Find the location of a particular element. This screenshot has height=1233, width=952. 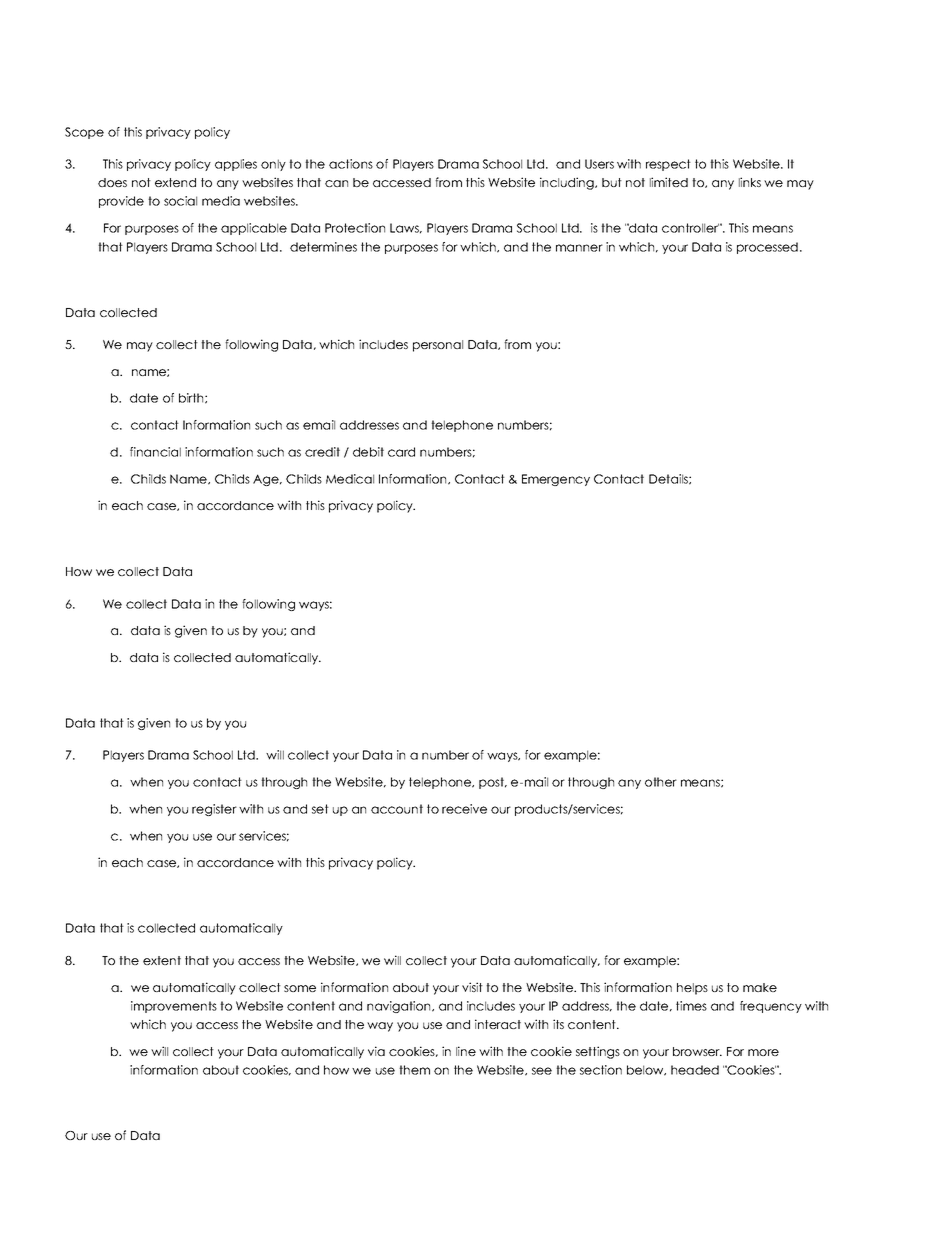

improvements is located at coordinates (174, 1007).
